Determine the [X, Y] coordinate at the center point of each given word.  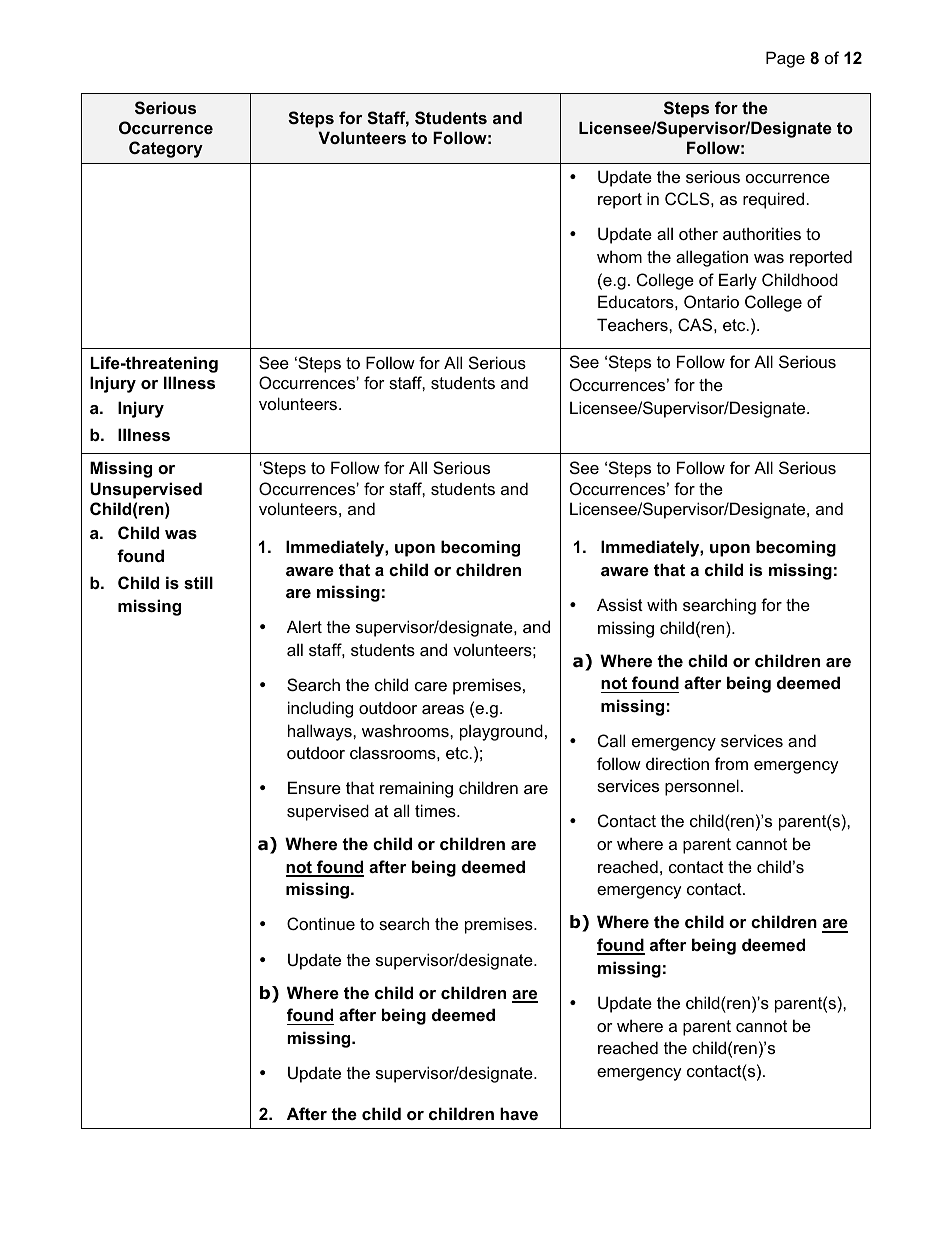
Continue [321, 923]
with [662, 604]
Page [785, 59]
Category [166, 149]
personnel [702, 787]
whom [619, 256]
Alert [304, 626]
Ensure [314, 787]
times [436, 810]
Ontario [711, 301]
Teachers [633, 324]
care [431, 686]
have [519, 1113]
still [198, 582]
